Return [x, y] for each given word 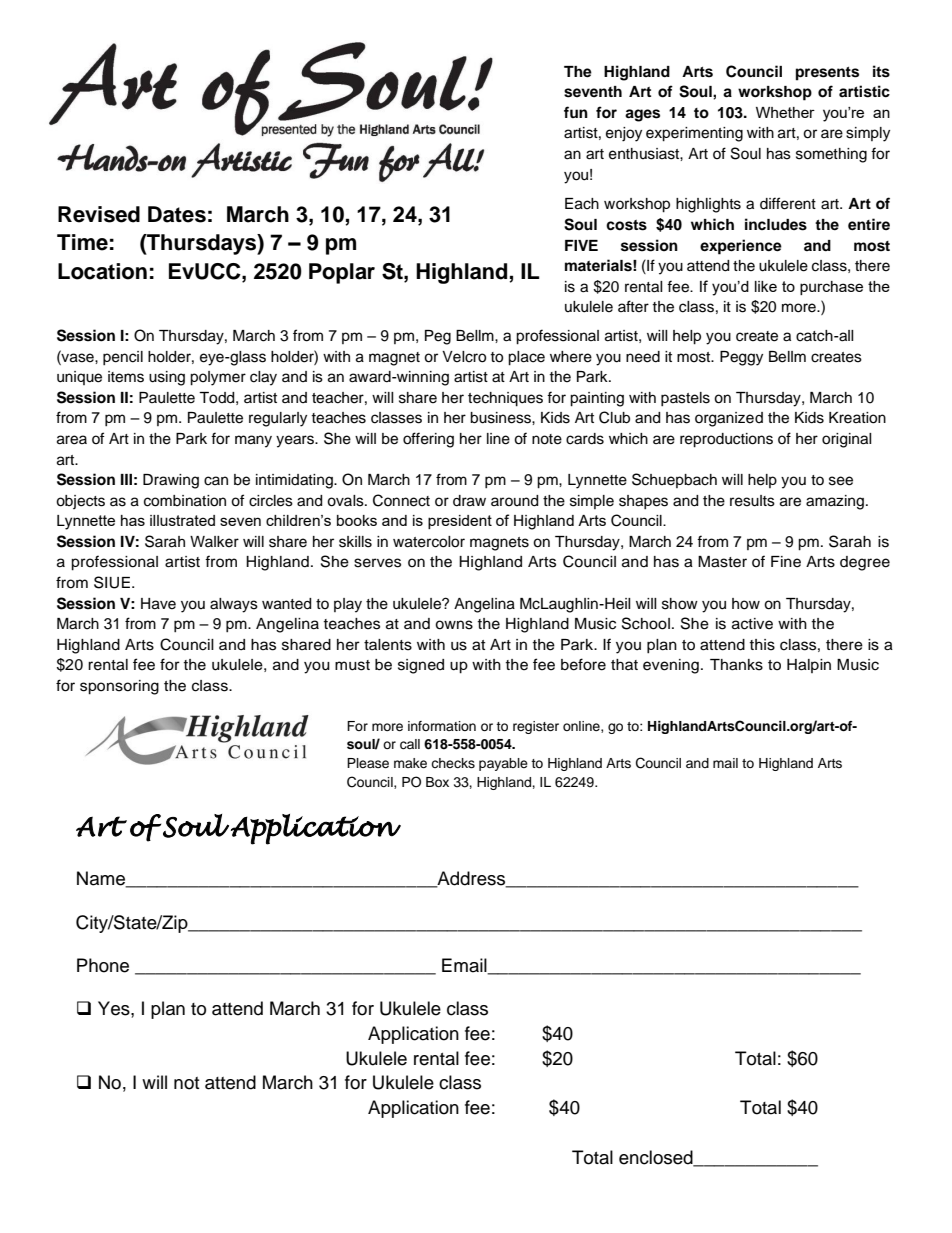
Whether [785, 112]
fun [576, 112]
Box [437, 782]
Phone [103, 965]
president [460, 522]
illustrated [182, 520]
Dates [177, 214]
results [752, 501]
